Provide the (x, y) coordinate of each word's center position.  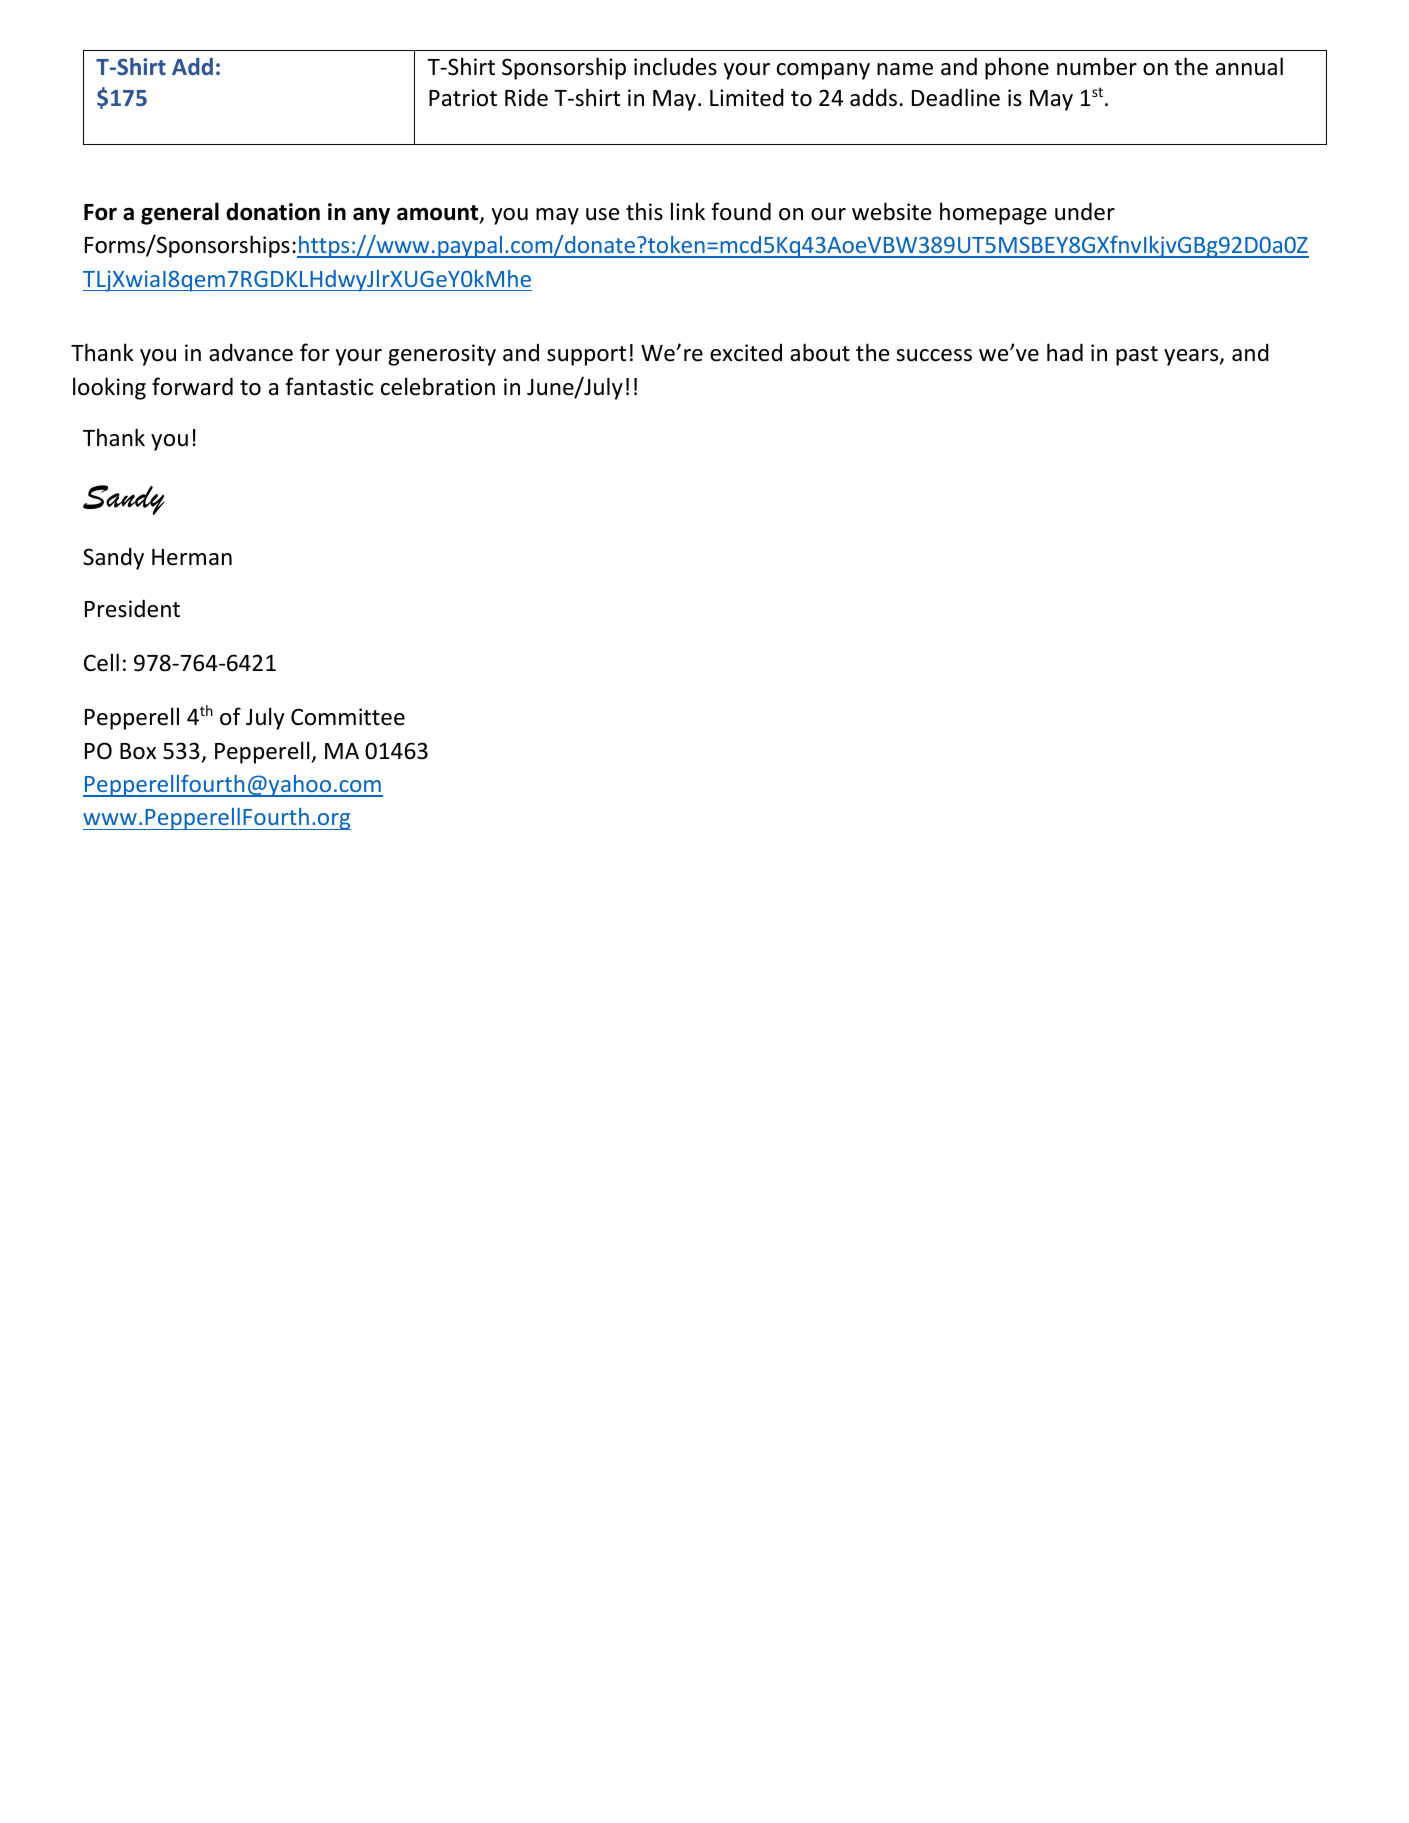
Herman (192, 557)
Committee (348, 717)
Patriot (463, 98)
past (1137, 356)
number (1097, 66)
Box (138, 751)
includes (675, 66)
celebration (438, 386)
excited (746, 353)
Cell (101, 662)
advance (251, 352)
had (1065, 352)
